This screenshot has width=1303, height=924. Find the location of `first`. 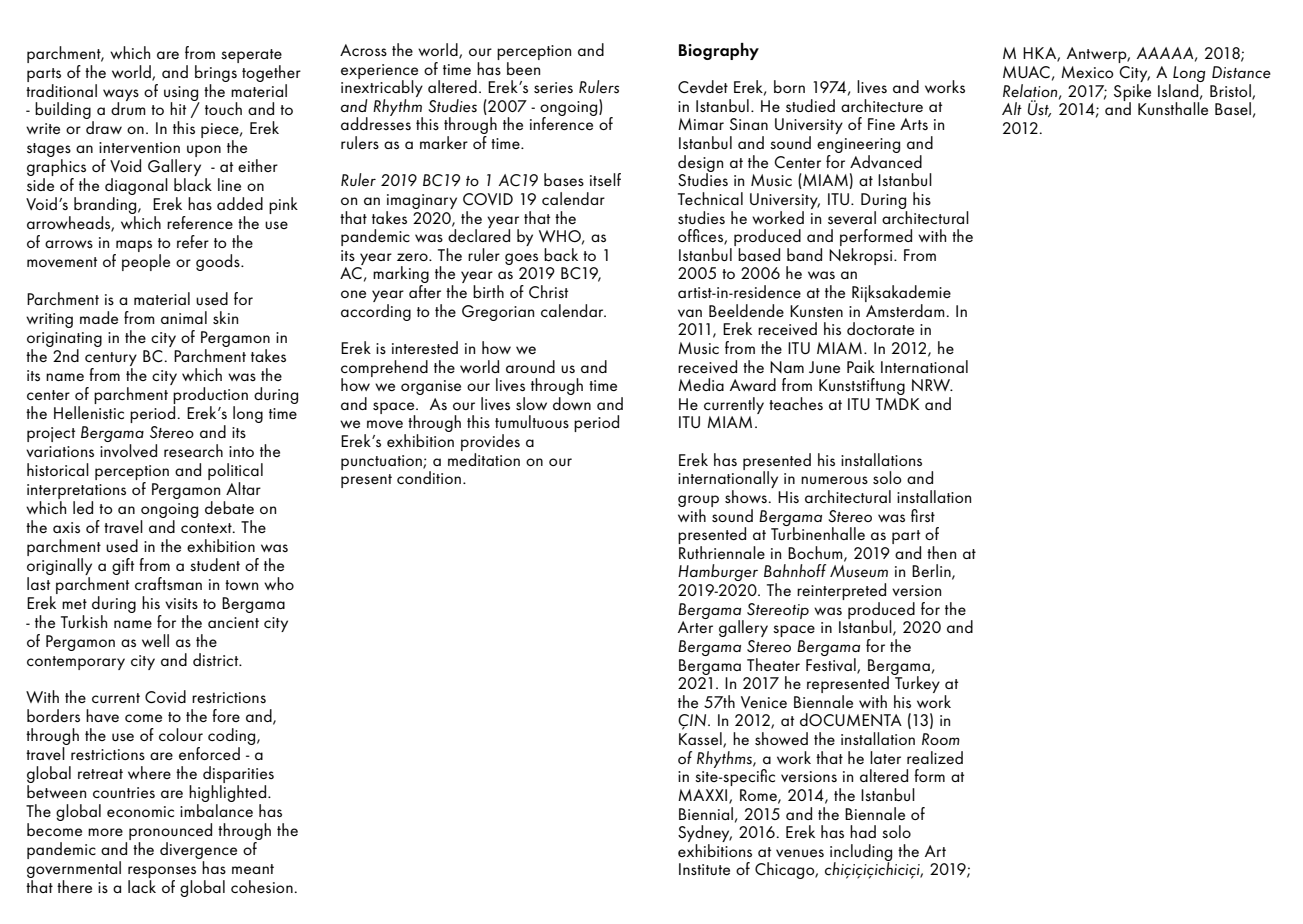

first is located at coordinates (923, 515).
